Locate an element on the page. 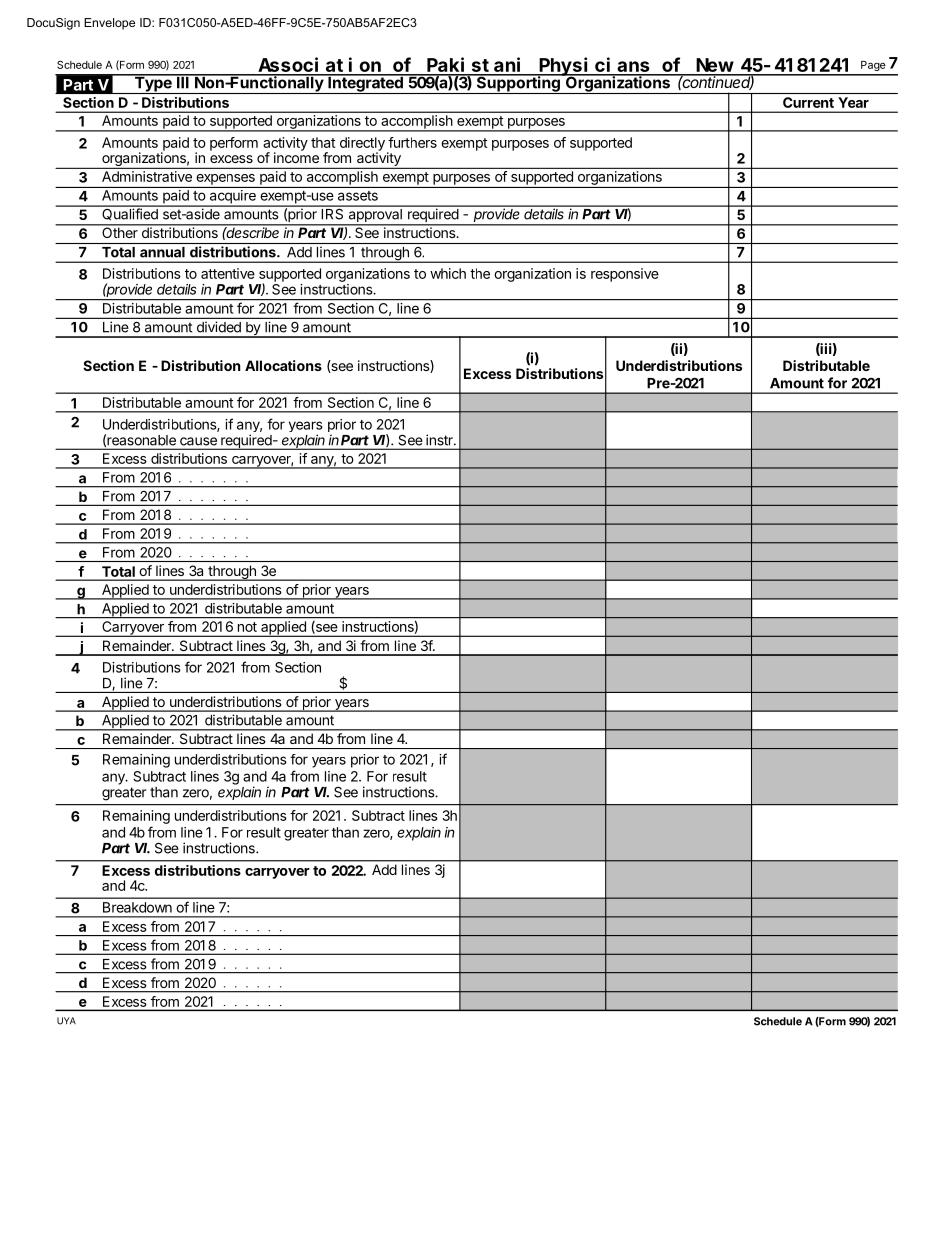  assets is located at coordinates (358, 196).
